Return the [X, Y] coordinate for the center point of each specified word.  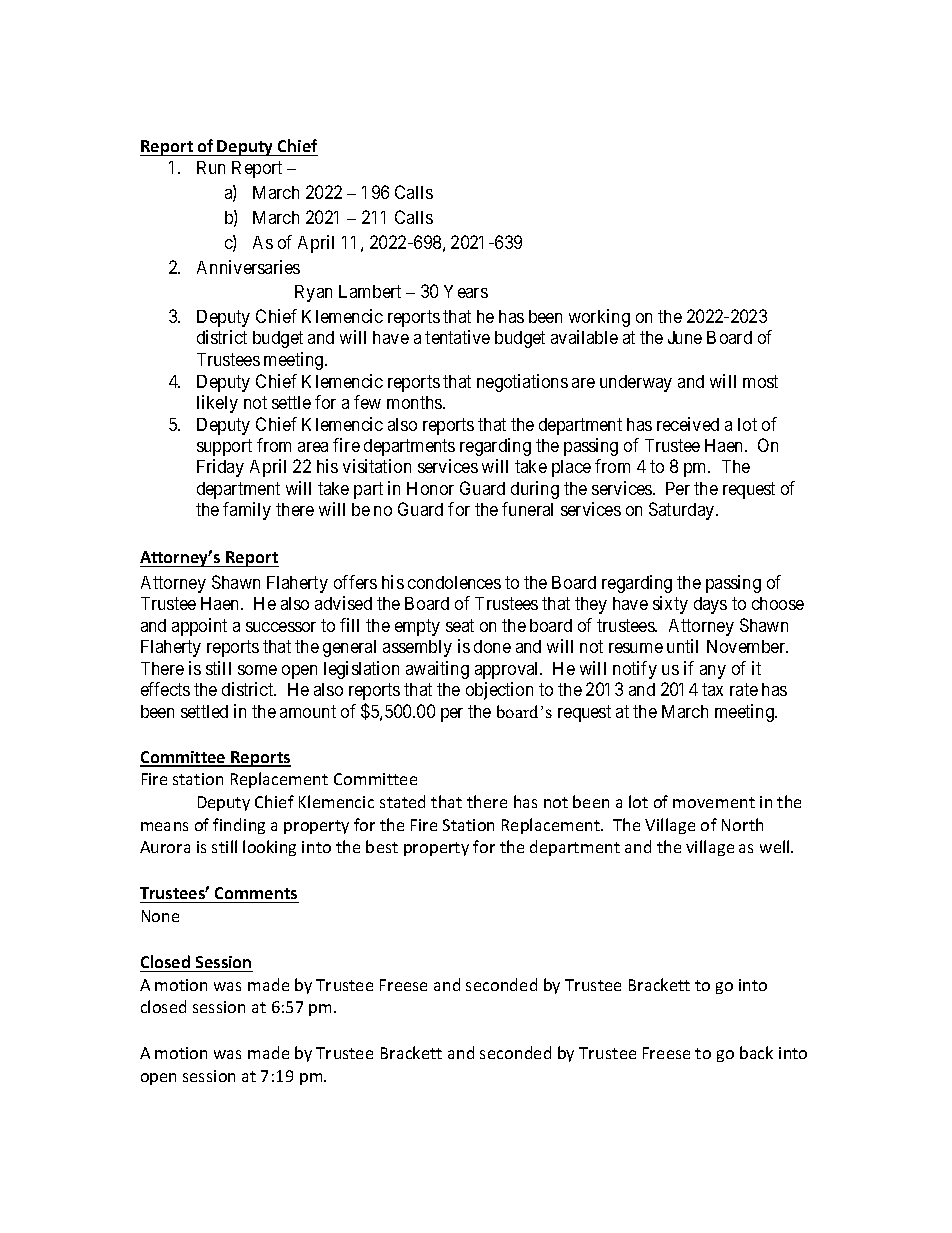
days [710, 605]
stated [402, 801]
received [688, 424]
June [685, 337]
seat [460, 625]
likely [217, 404]
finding [239, 826]
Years [466, 291]
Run [211, 167]
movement [714, 802]
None [160, 916]
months [415, 402]
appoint [199, 627]
